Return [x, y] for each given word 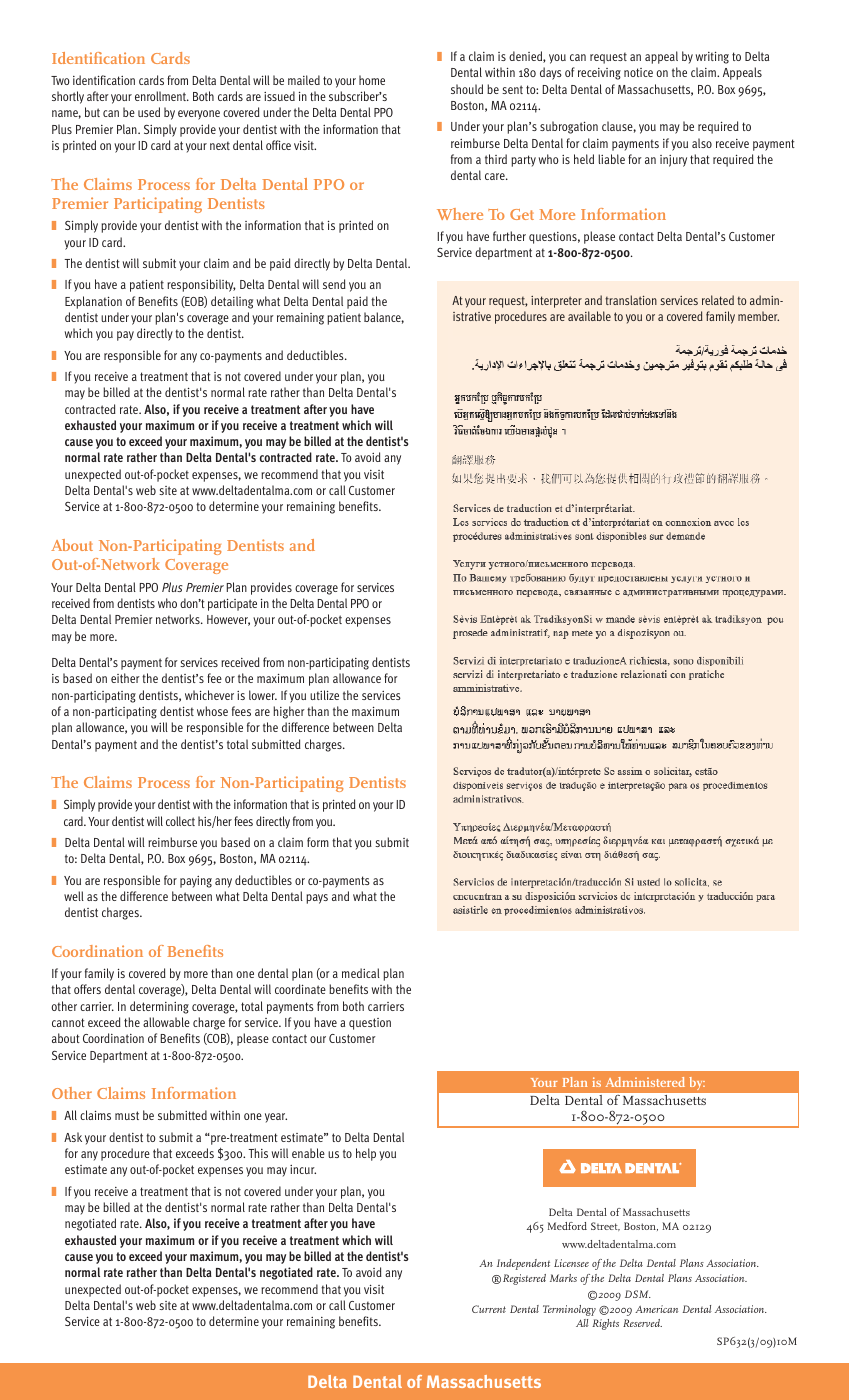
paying [196, 882]
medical [361, 973]
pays [317, 899]
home [372, 80]
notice [638, 72]
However [228, 620]
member [758, 316]
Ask [73, 1137]
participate [232, 604]
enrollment [162, 96]
